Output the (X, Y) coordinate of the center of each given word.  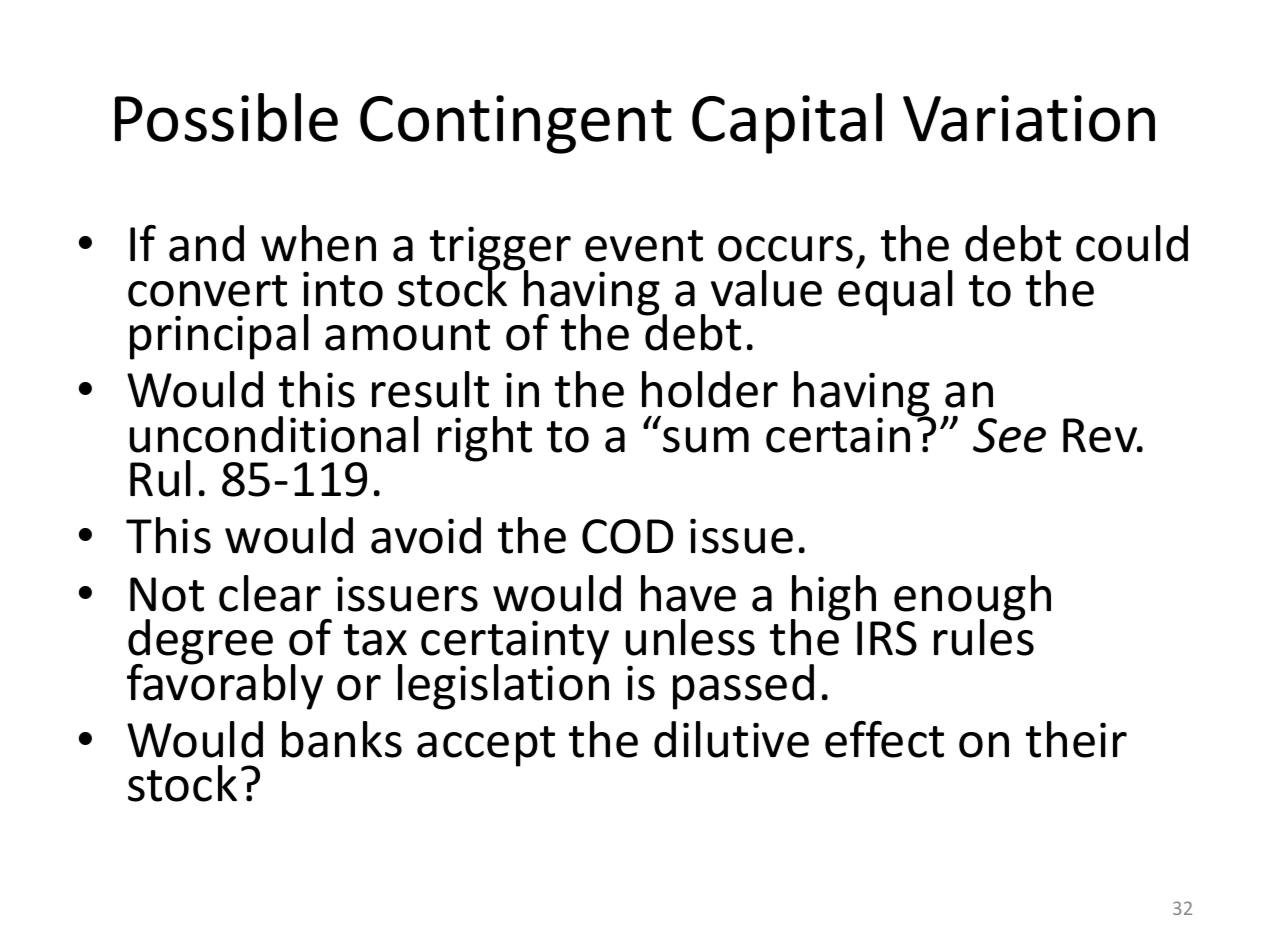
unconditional (274, 434)
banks (342, 739)
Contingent (516, 124)
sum (706, 440)
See (1009, 435)
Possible (226, 117)
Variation (1029, 118)
